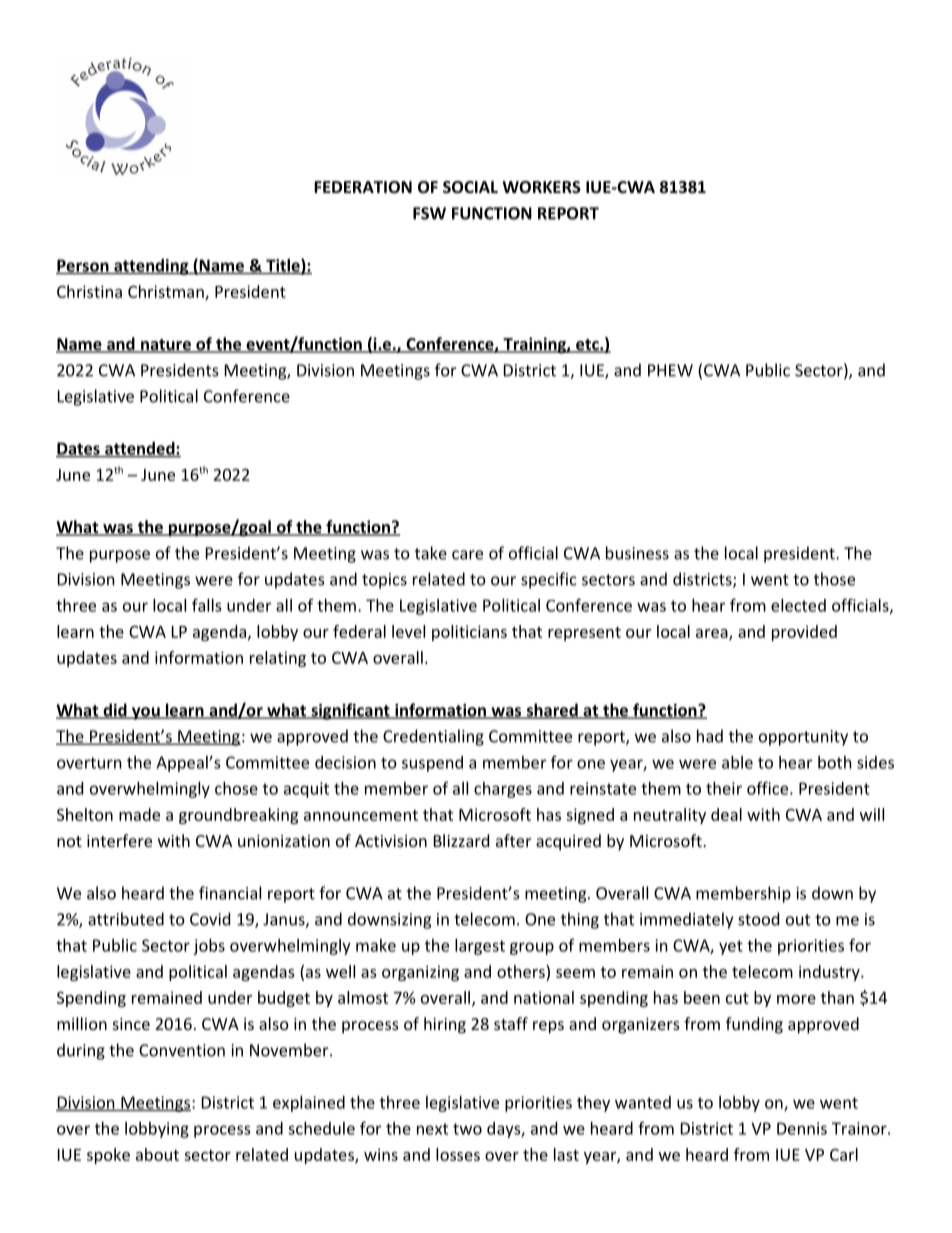 Image resolution: width=952 pixels, height=1233 pixels. Describe the element at coordinates (467, 555) in the page. I see `care` at that location.
